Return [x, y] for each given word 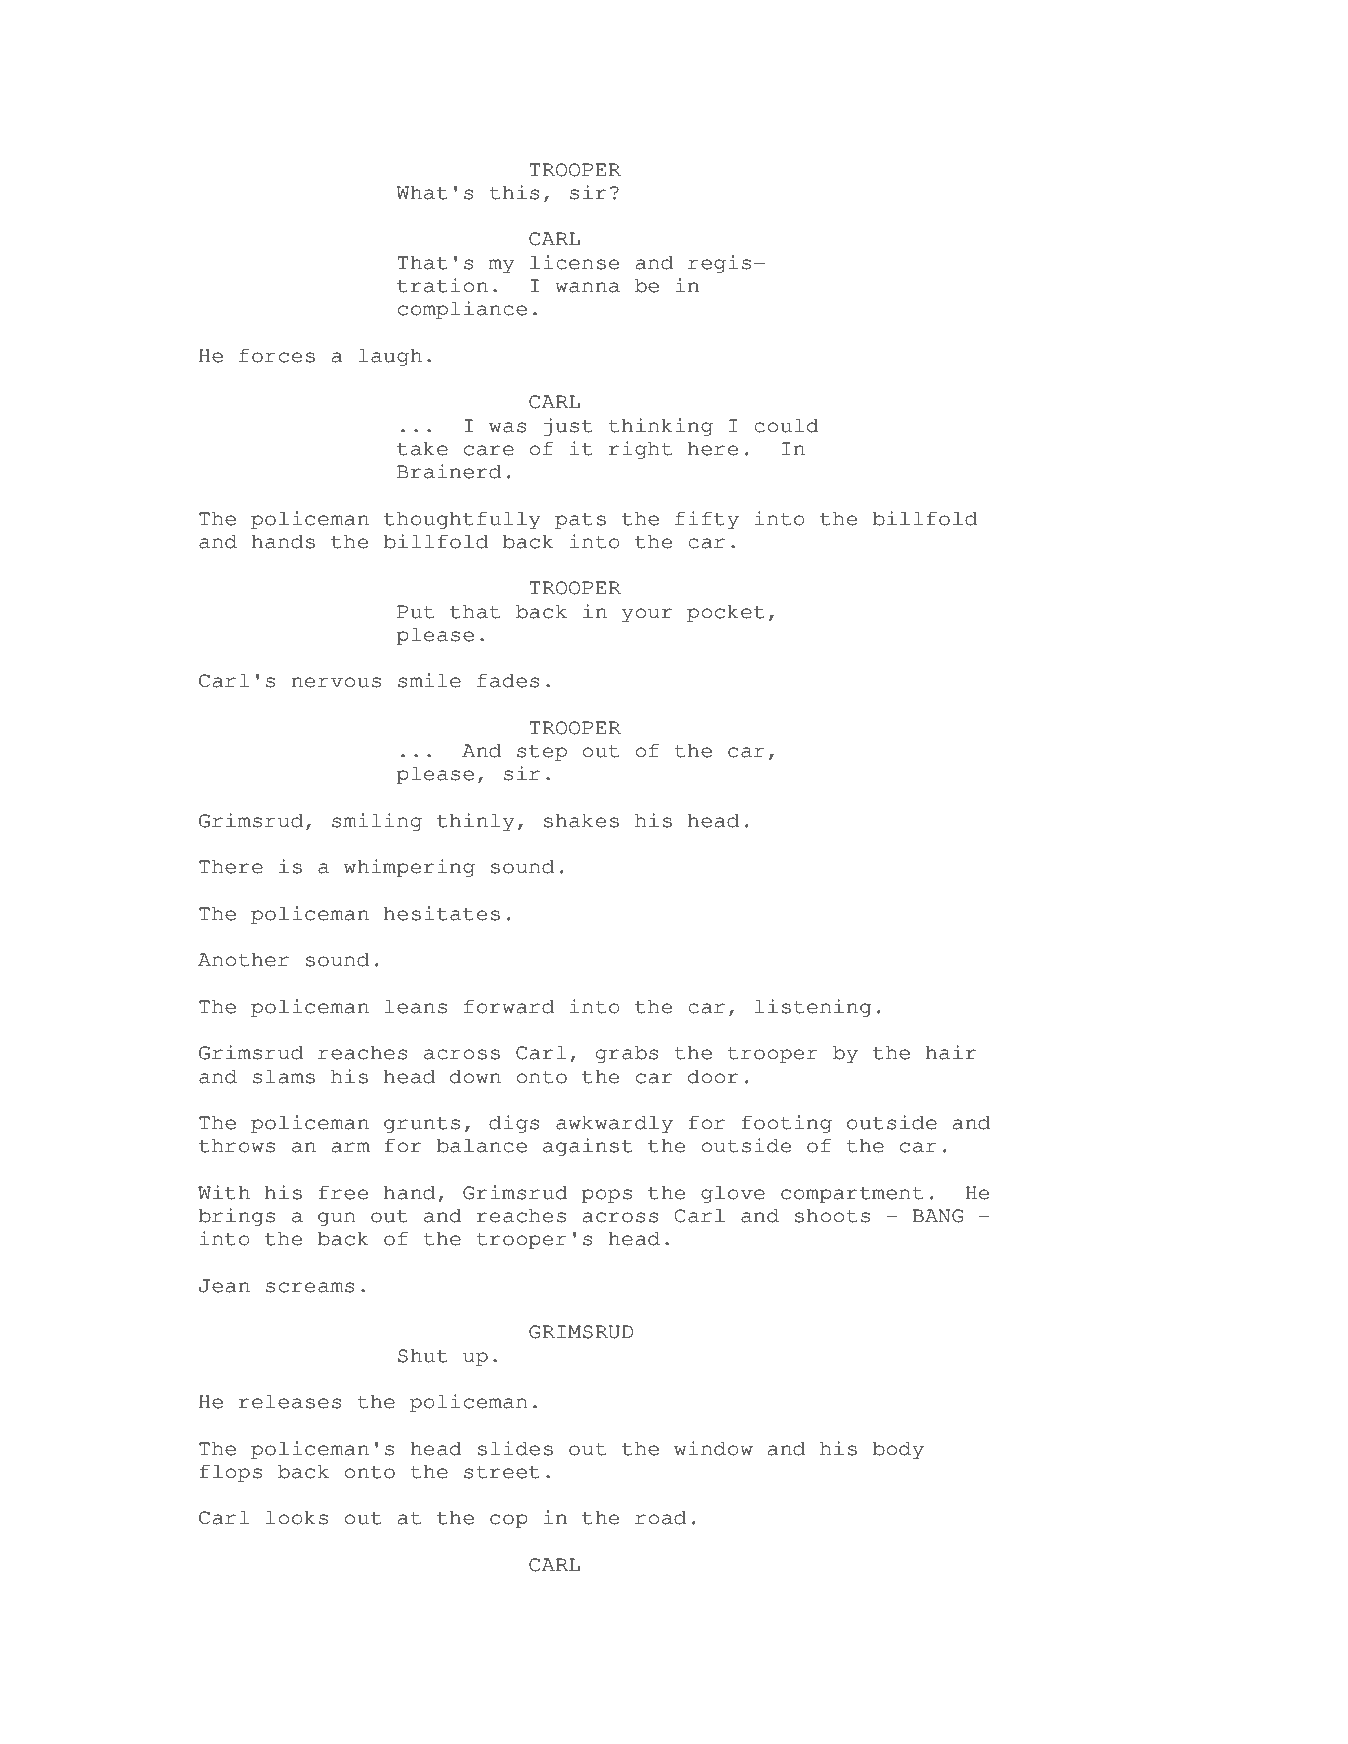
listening [813, 1008]
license [574, 262]
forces [277, 355]
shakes [581, 820]
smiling [377, 822]
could [786, 425]
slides [515, 1448]
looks [297, 1517]
